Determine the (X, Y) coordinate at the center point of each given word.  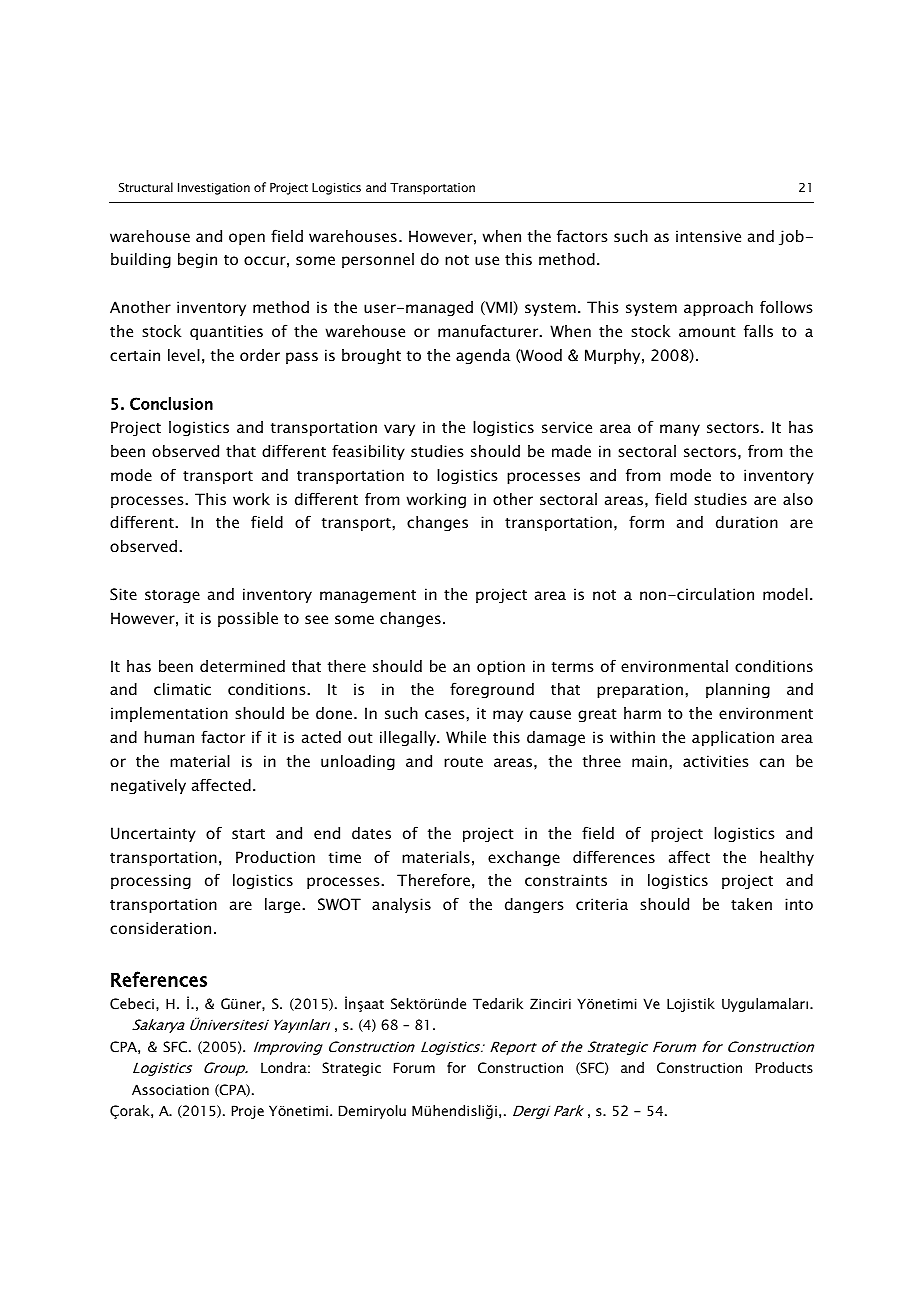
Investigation (214, 189)
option (501, 667)
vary (399, 430)
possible (248, 619)
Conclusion (171, 403)
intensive (708, 236)
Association (170, 1089)
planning (738, 691)
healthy (787, 858)
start (248, 834)
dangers (534, 906)
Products (784, 1067)
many (680, 430)
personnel (378, 260)
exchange (524, 859)
